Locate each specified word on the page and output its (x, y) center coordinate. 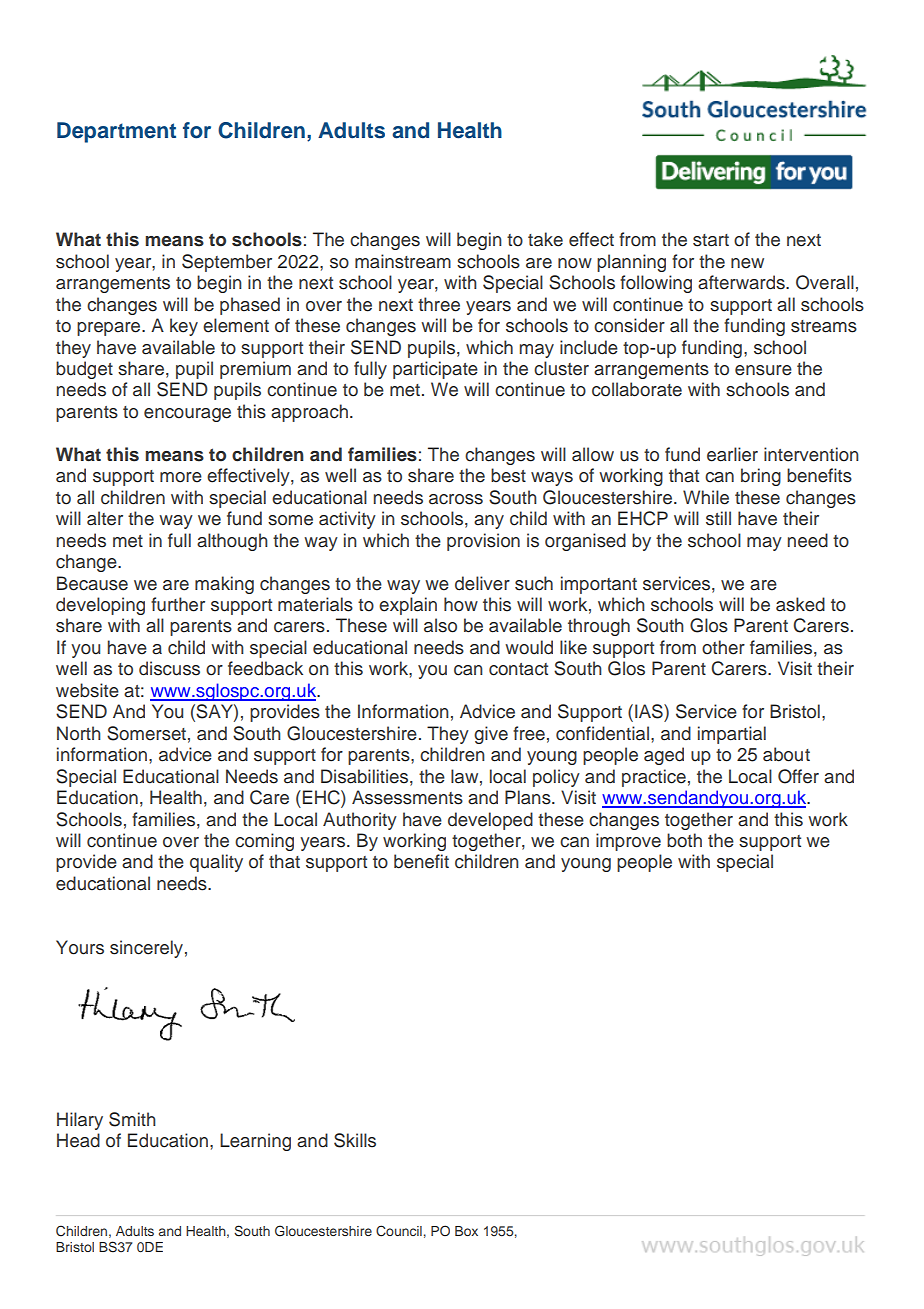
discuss (169, 668)
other (723, 647)
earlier (732, 454)
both (684, 840)
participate (435, 370)
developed (490, 821)
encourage (187, 415)
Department (116, 132)
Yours (80, 947)
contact (518, 669)
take (545, 239)
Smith (132, 1119)
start (711, 240)
